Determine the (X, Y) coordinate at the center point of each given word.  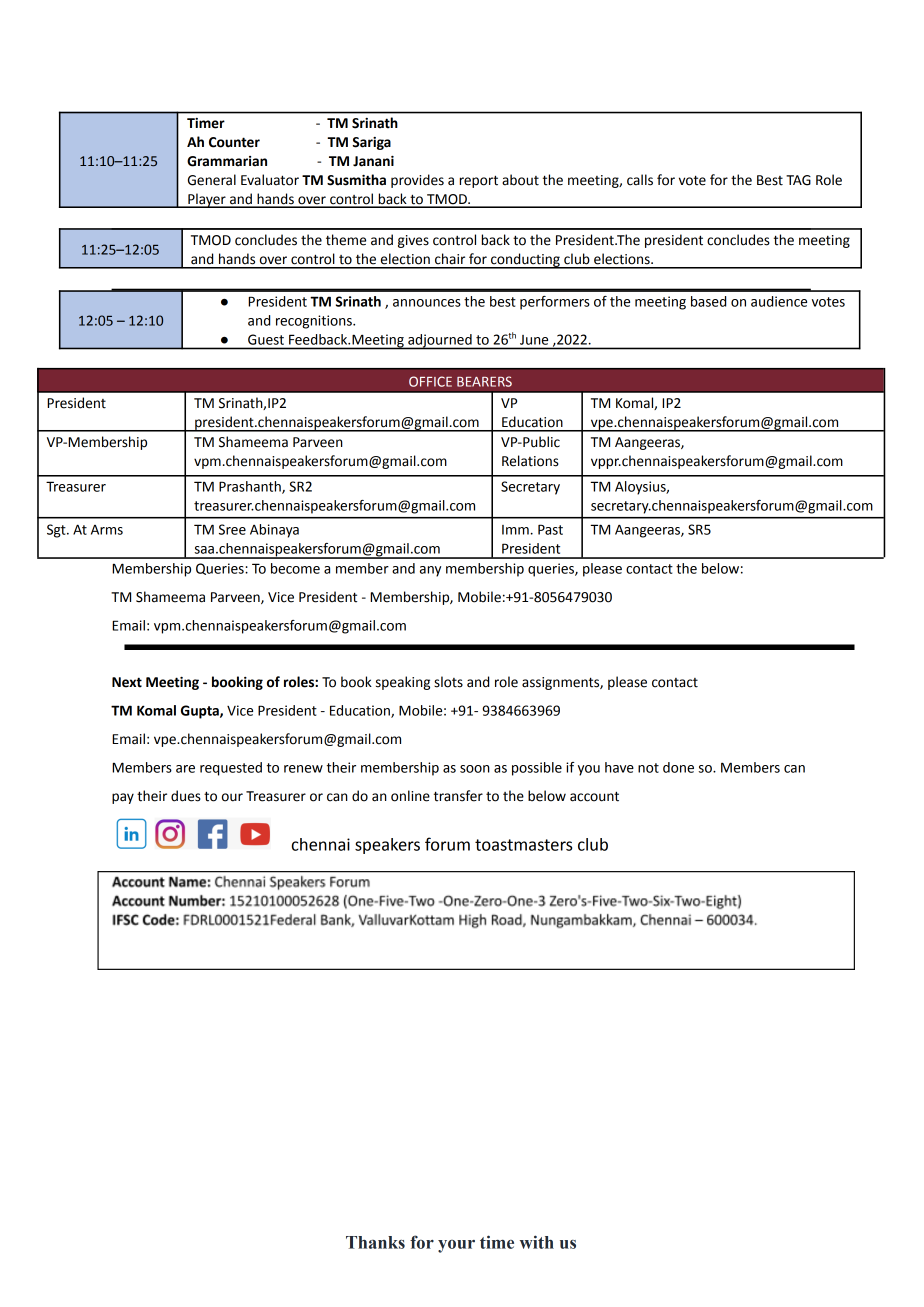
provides (417, 181)
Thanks (375, 1242)
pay (123, 798)
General (212, 180)
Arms (107, 530)
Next (127, 682)
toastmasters (523, 845)
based (708, 301)
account (594, 796)
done (678, 767)
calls (640, 180)
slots (448, 682)
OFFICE (430, 381)
